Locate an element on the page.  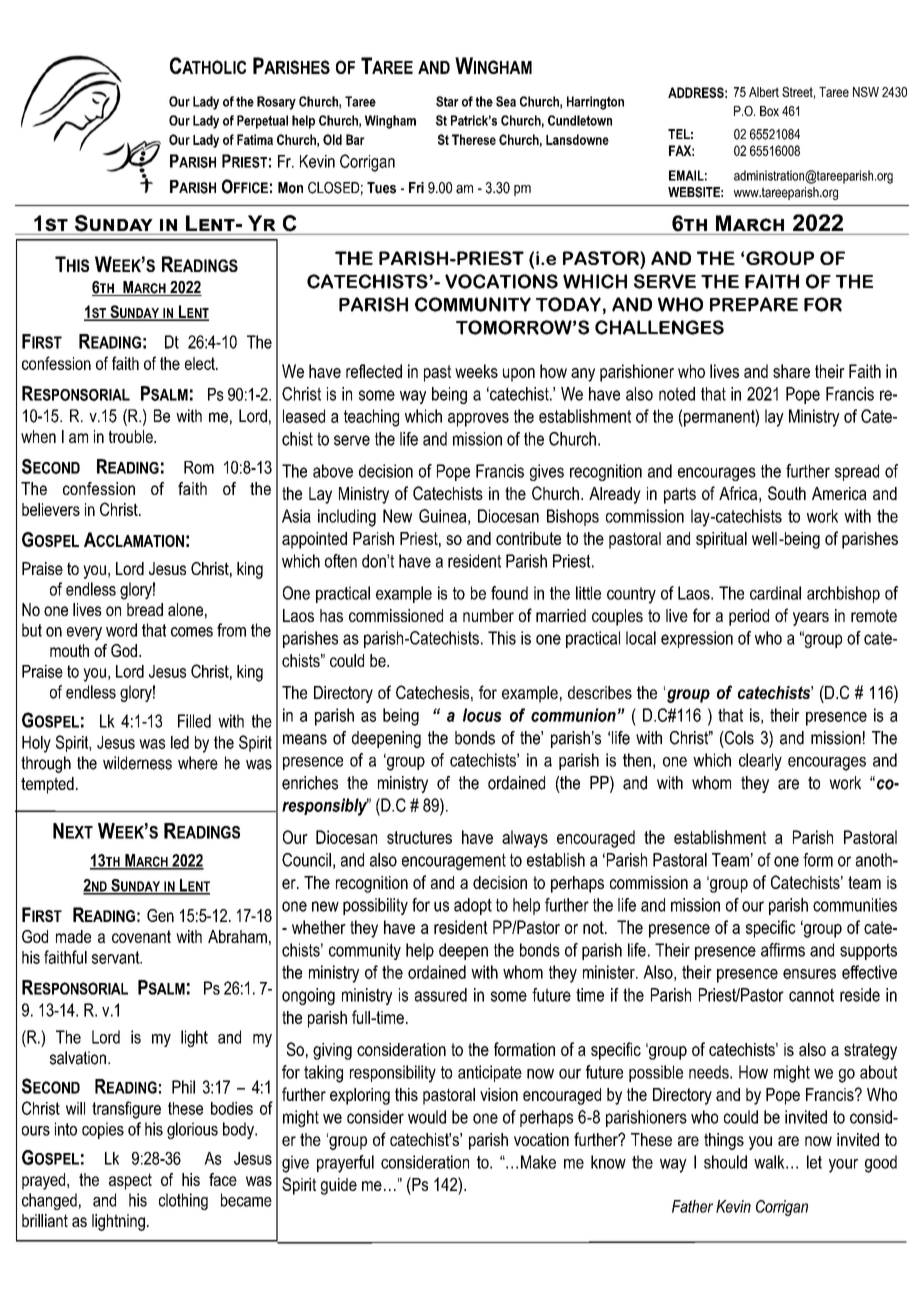
Fatima is located at coordinates (255, 139).
